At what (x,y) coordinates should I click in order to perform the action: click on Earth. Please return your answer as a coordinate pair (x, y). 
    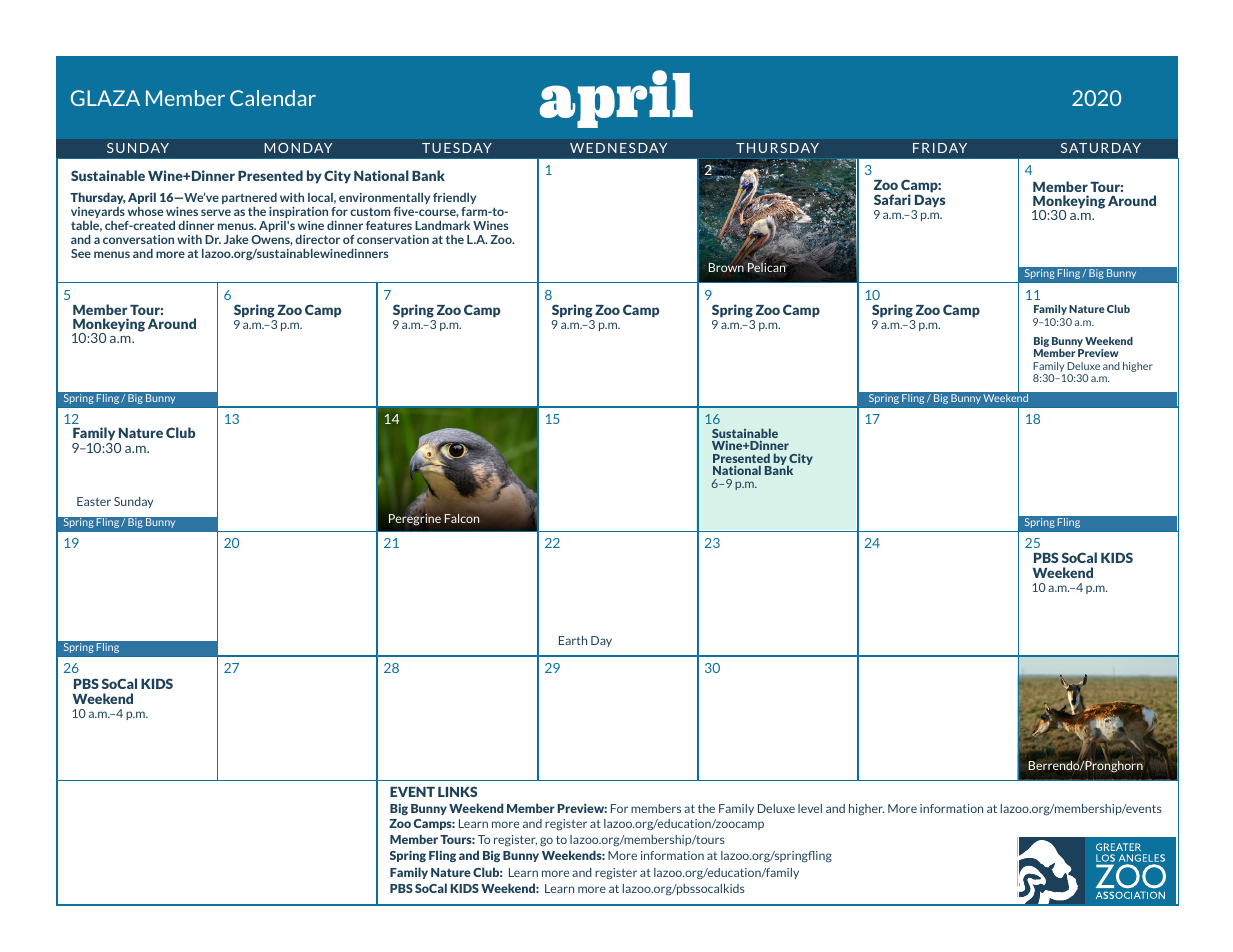
    Looking at the image, I should click on (573, 640).
